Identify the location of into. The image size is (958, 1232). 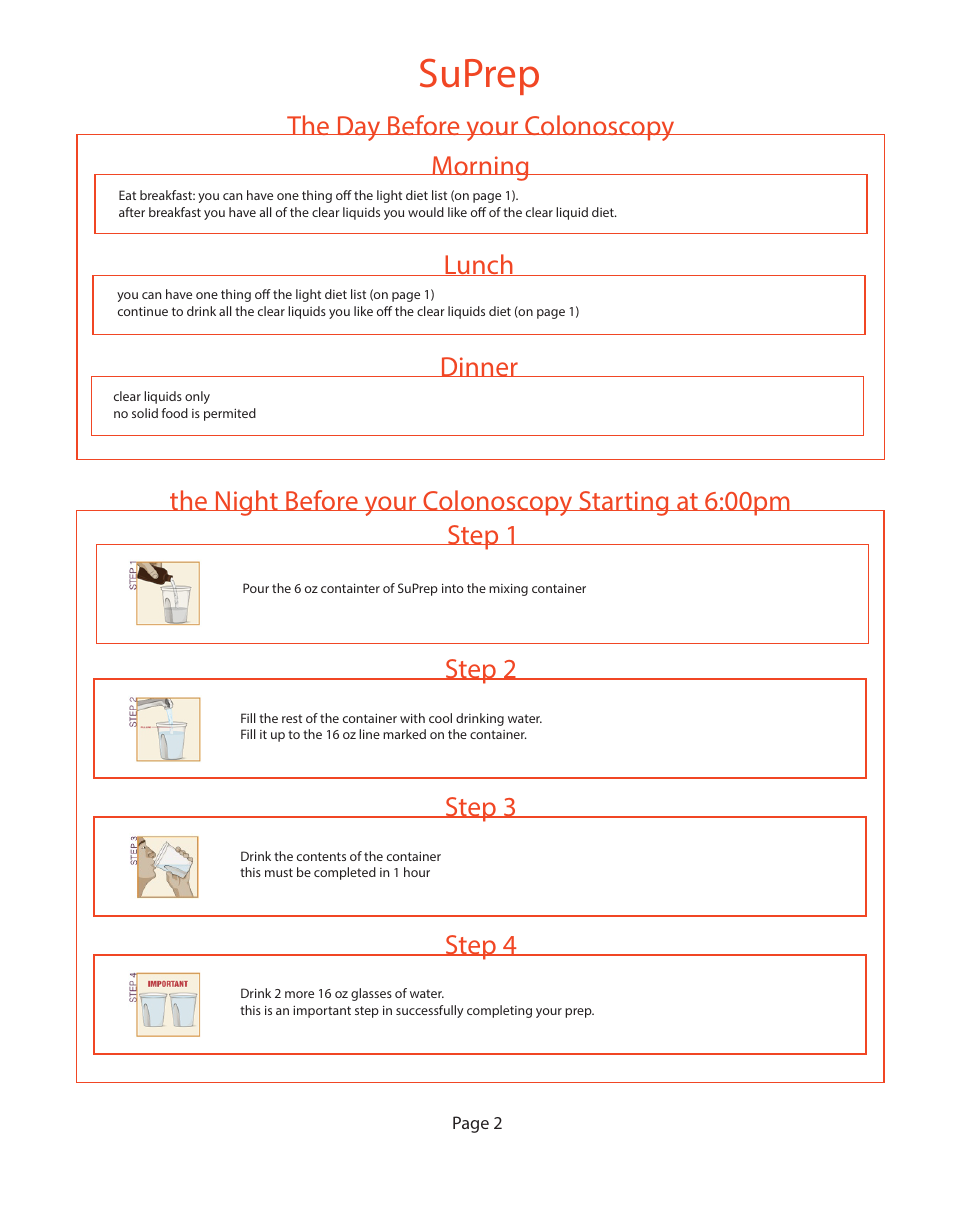
(453, 588).
